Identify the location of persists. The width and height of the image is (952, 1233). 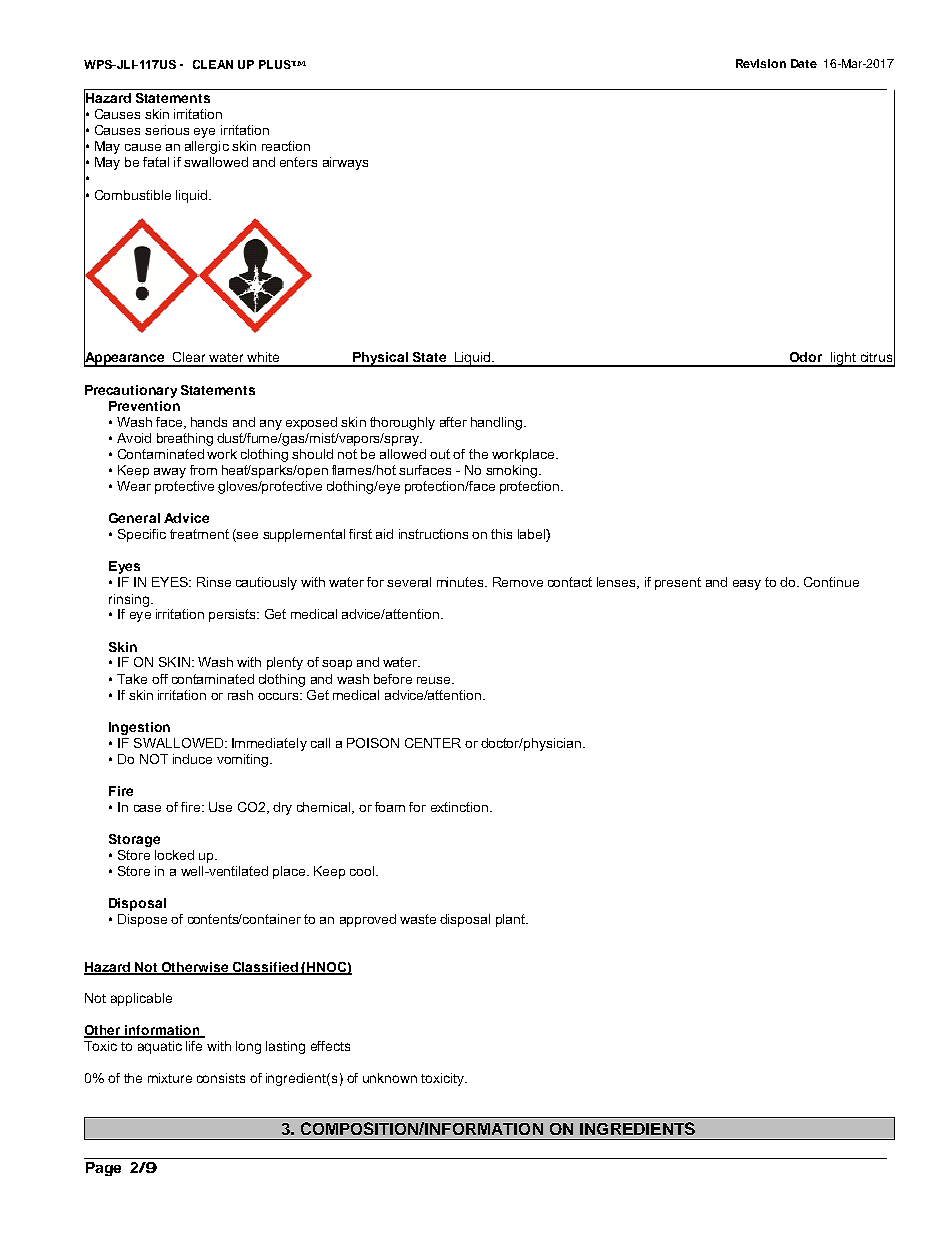
(233, 615).
